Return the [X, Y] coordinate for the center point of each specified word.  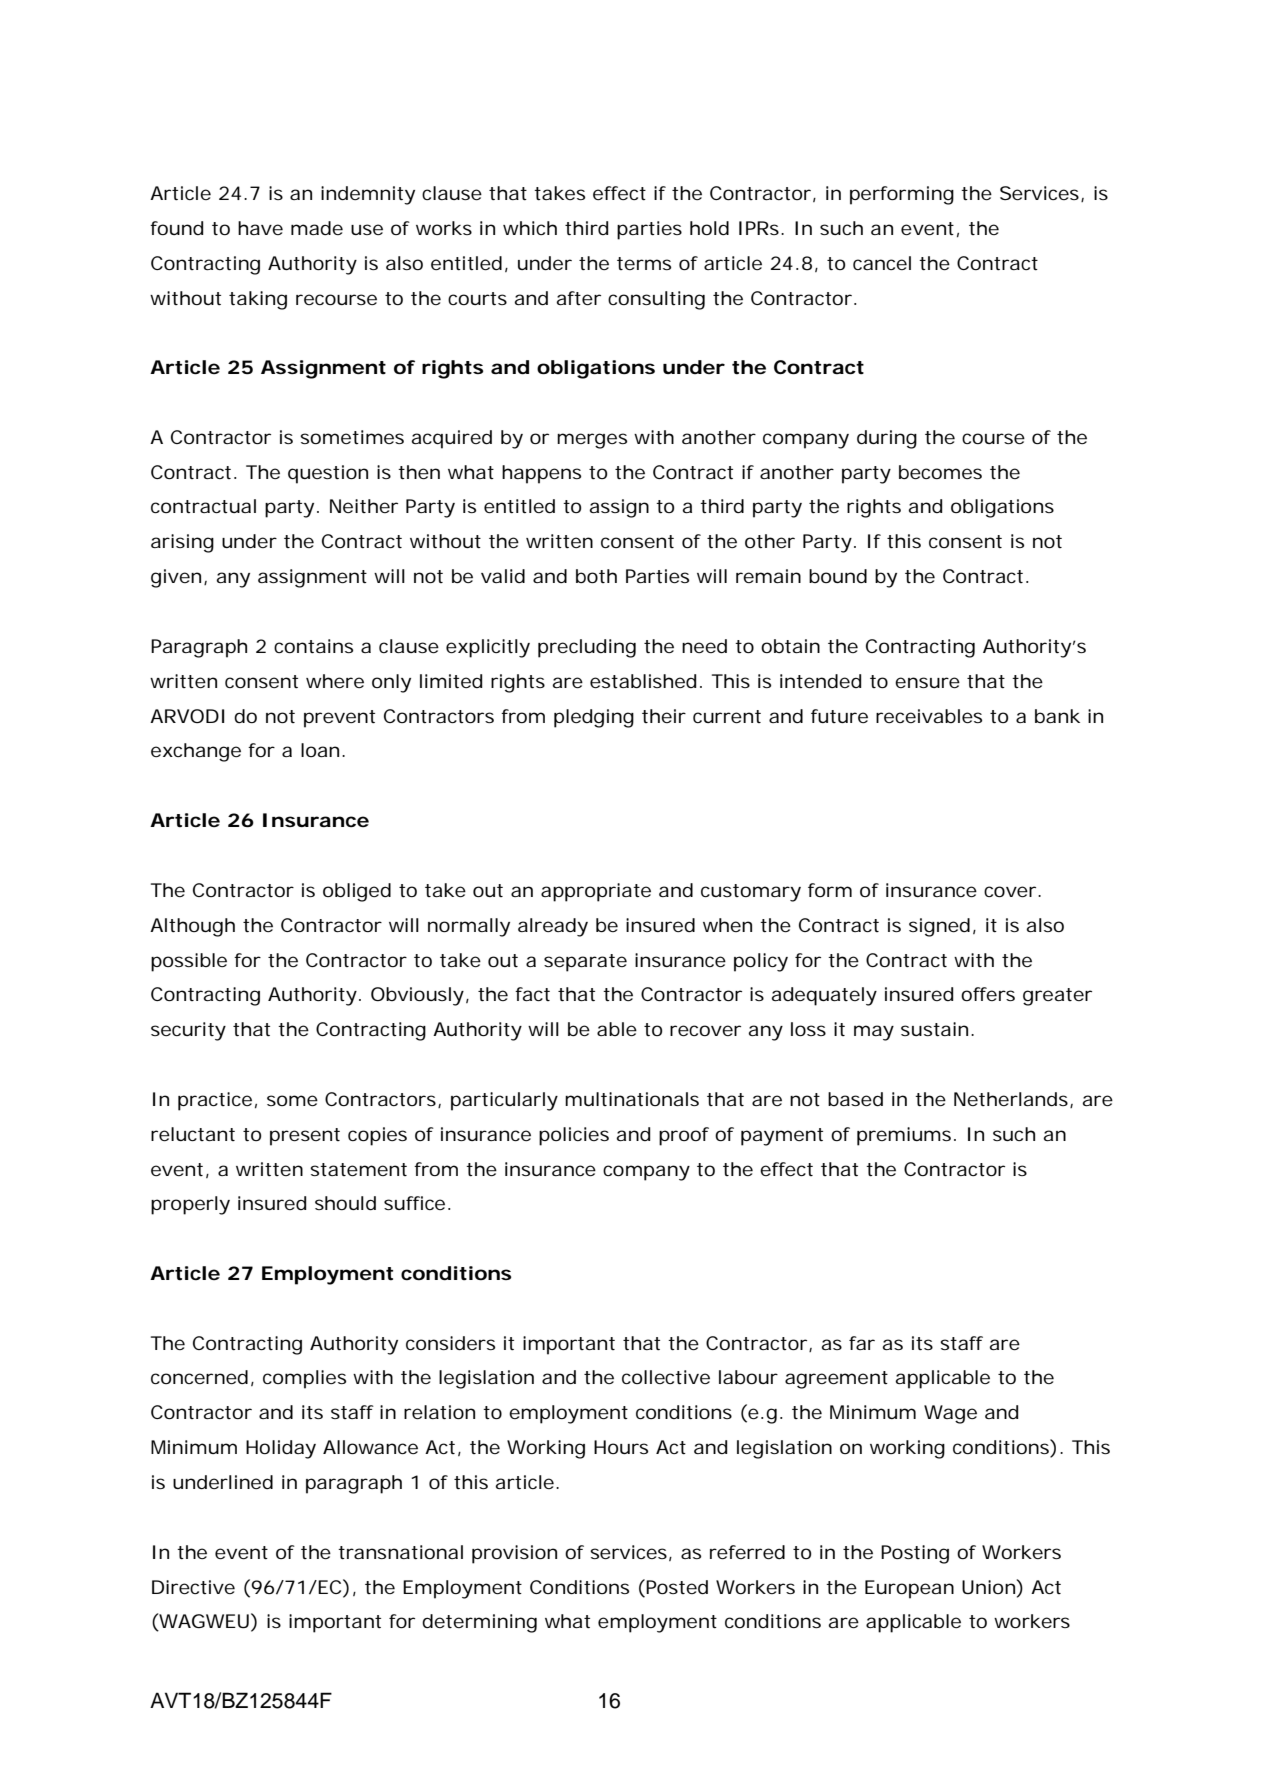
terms [644, 263]
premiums [904, 1136]
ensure [927, 682]
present [305, 1137]
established [643, 681]
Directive [193, 1587]
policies [574, 1136]
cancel [882, 263]
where [335, 681]
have [260, 228]
